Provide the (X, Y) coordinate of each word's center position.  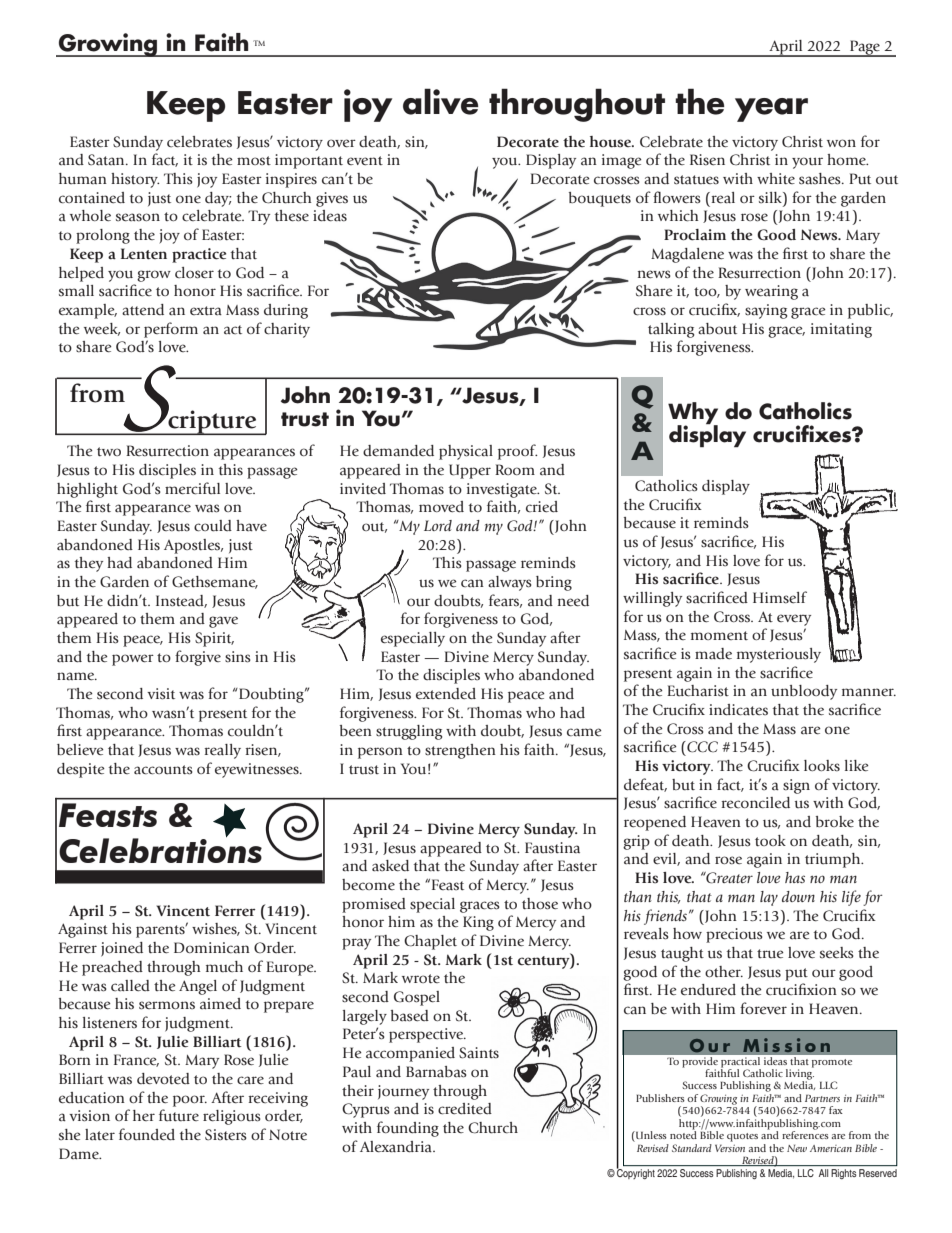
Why (693, 414)
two (109, 451)
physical (466, 452)
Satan (107, 160)
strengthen (460, 751)
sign (796, 786)
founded (147, 1134)
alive (441, 101)
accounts (163, 770)
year (771, 110)
